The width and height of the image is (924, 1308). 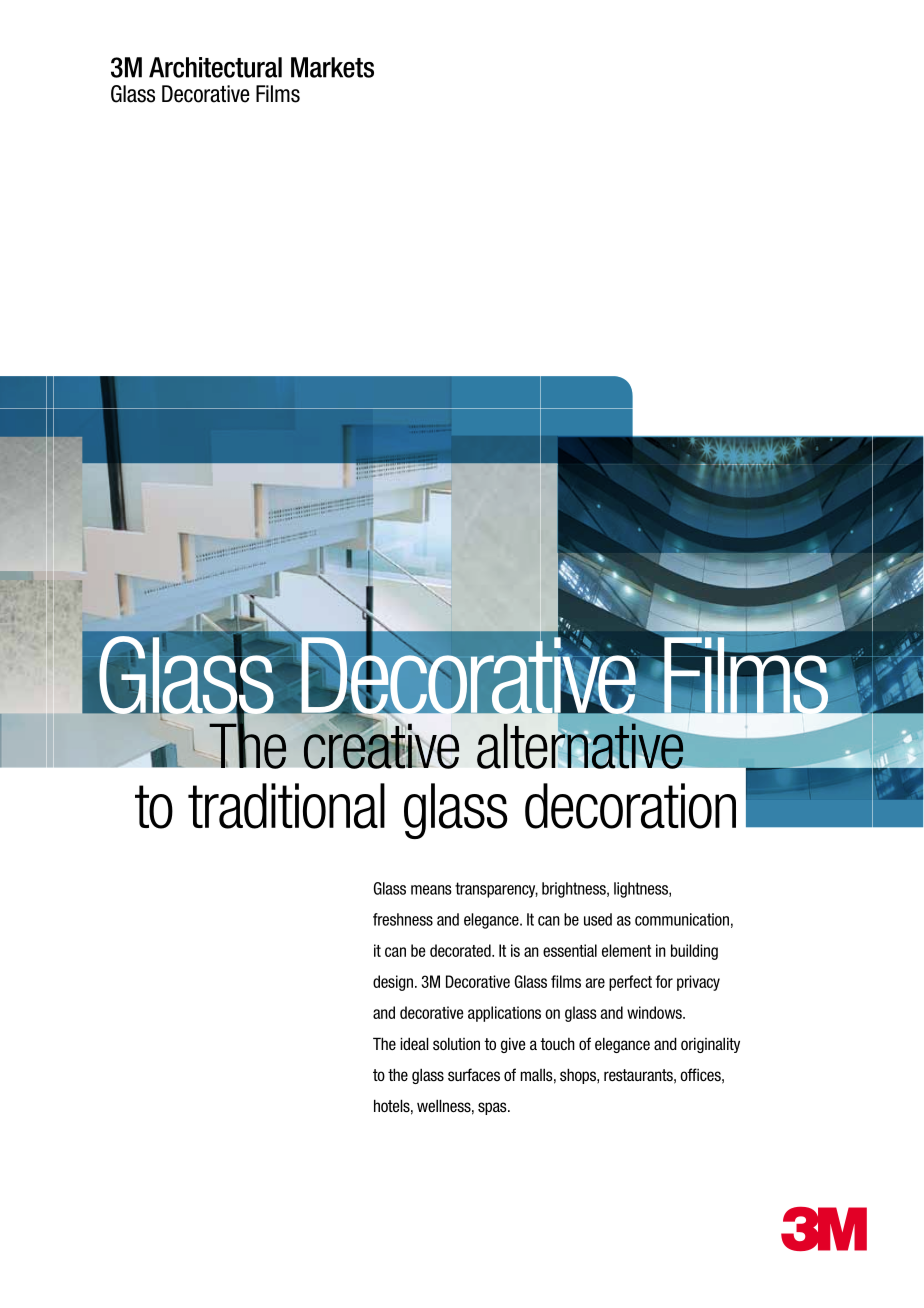 What do you see at coordinates (642, 890) in the image?
I see `lightness` at bounding box center [642, 890].
